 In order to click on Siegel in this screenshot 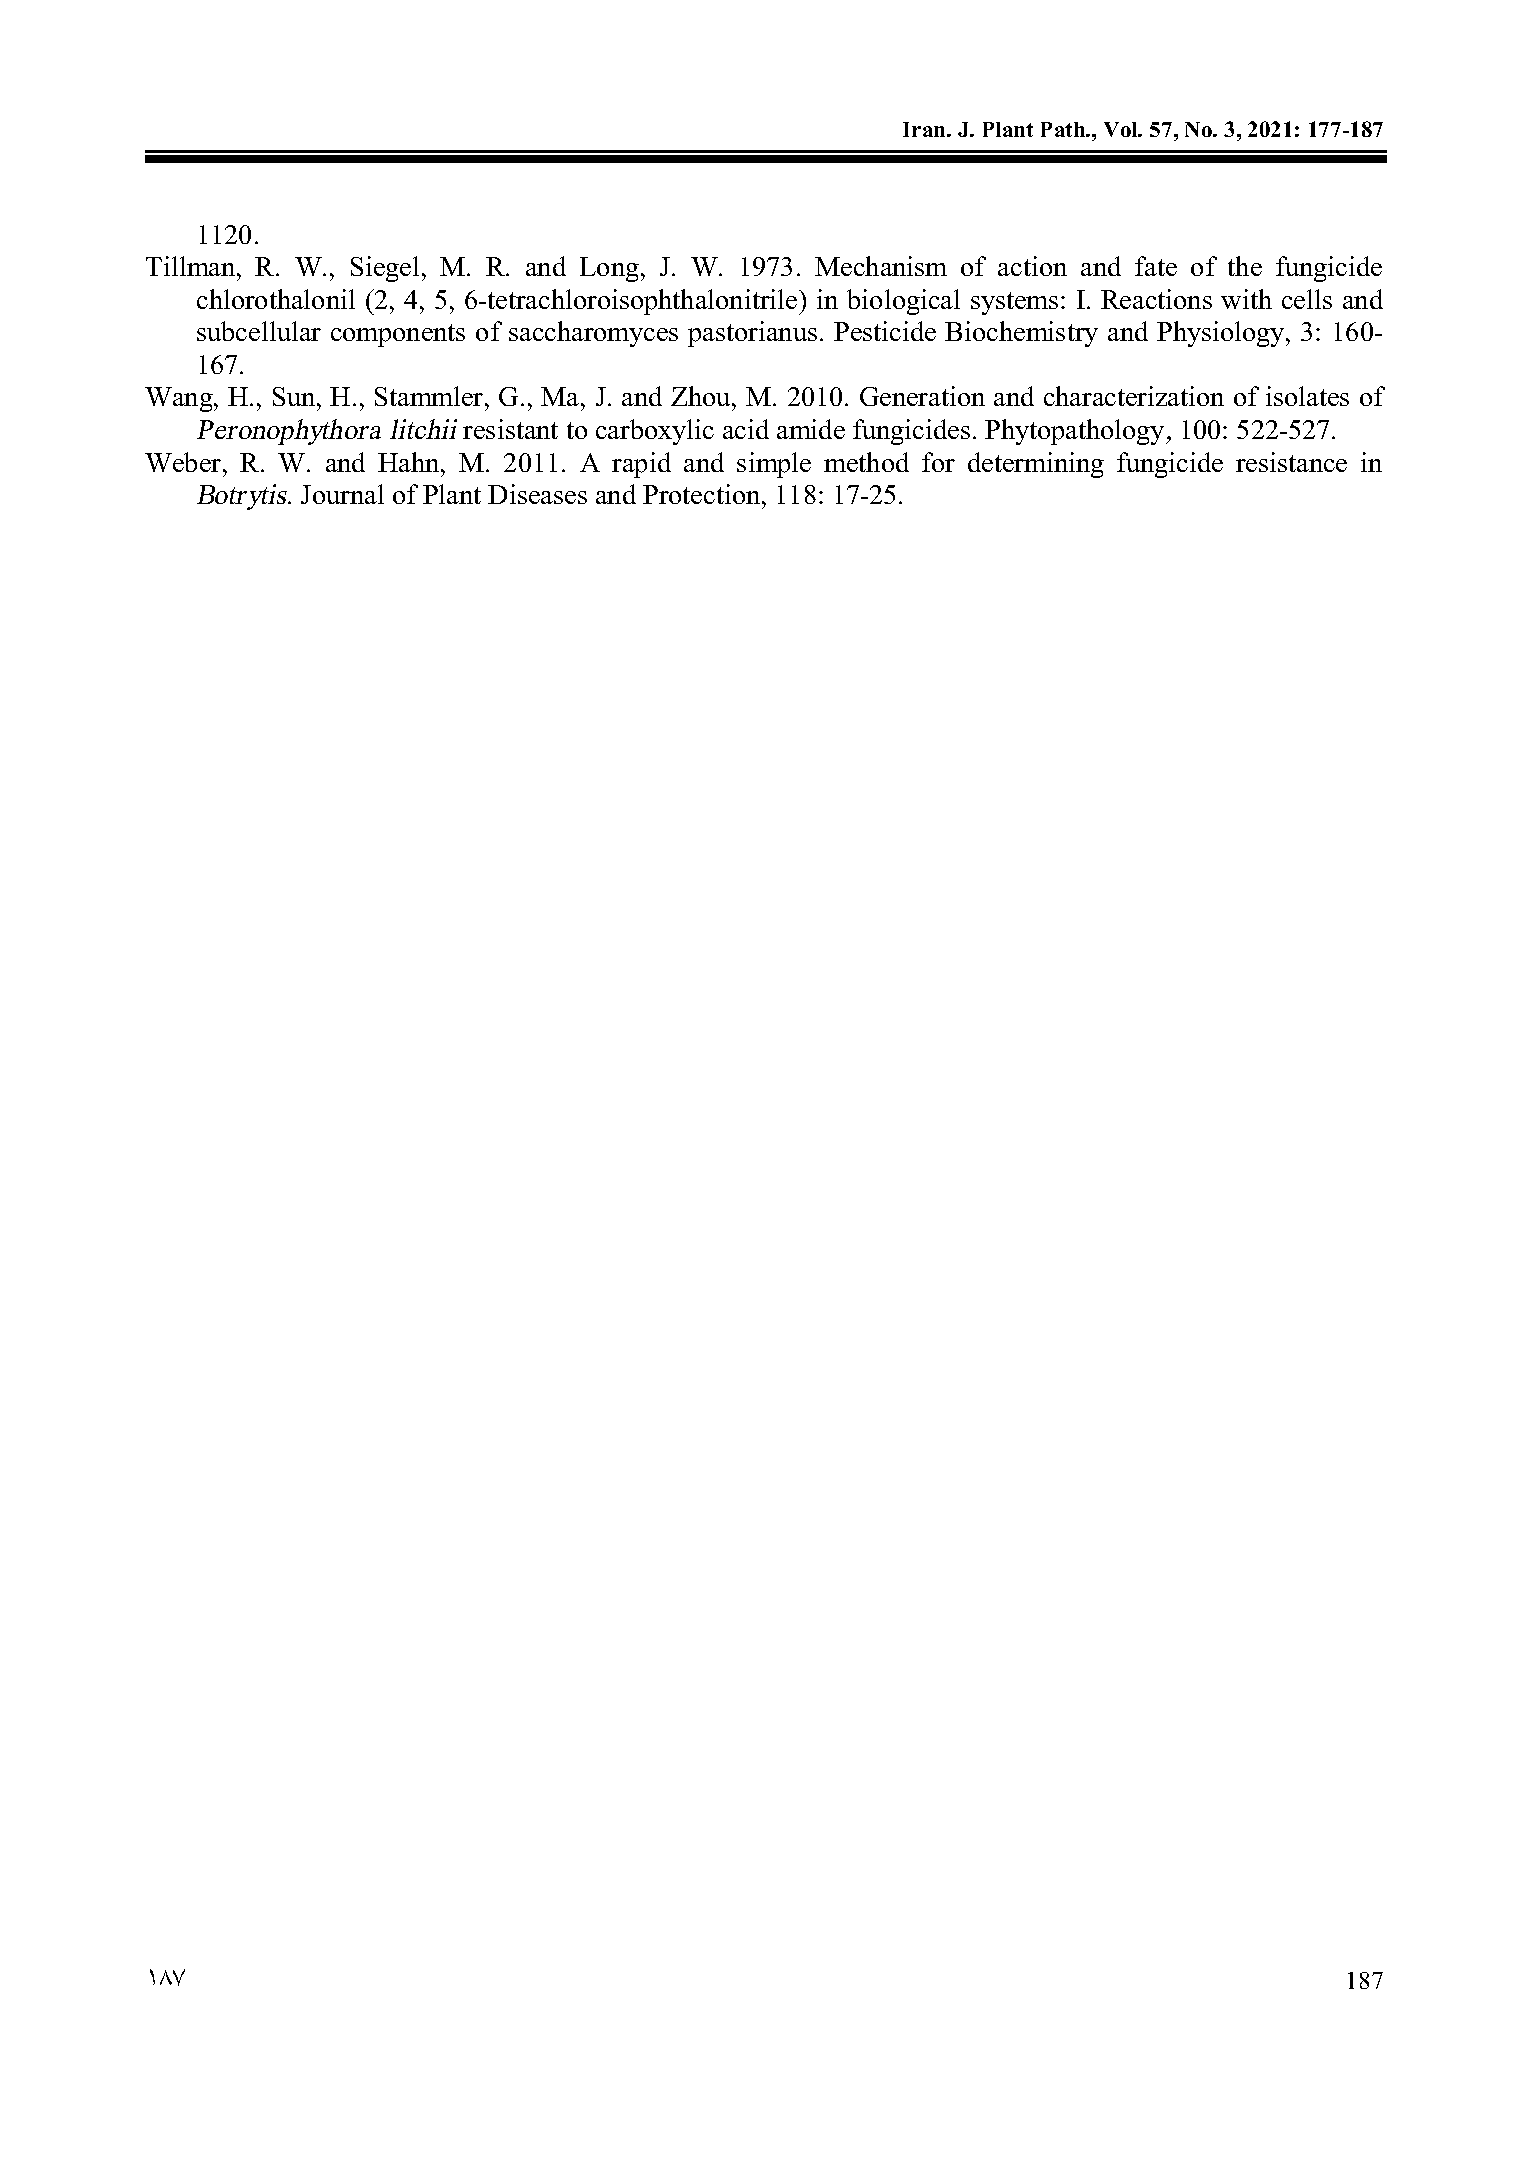, I will do `click(385, 269)`.
